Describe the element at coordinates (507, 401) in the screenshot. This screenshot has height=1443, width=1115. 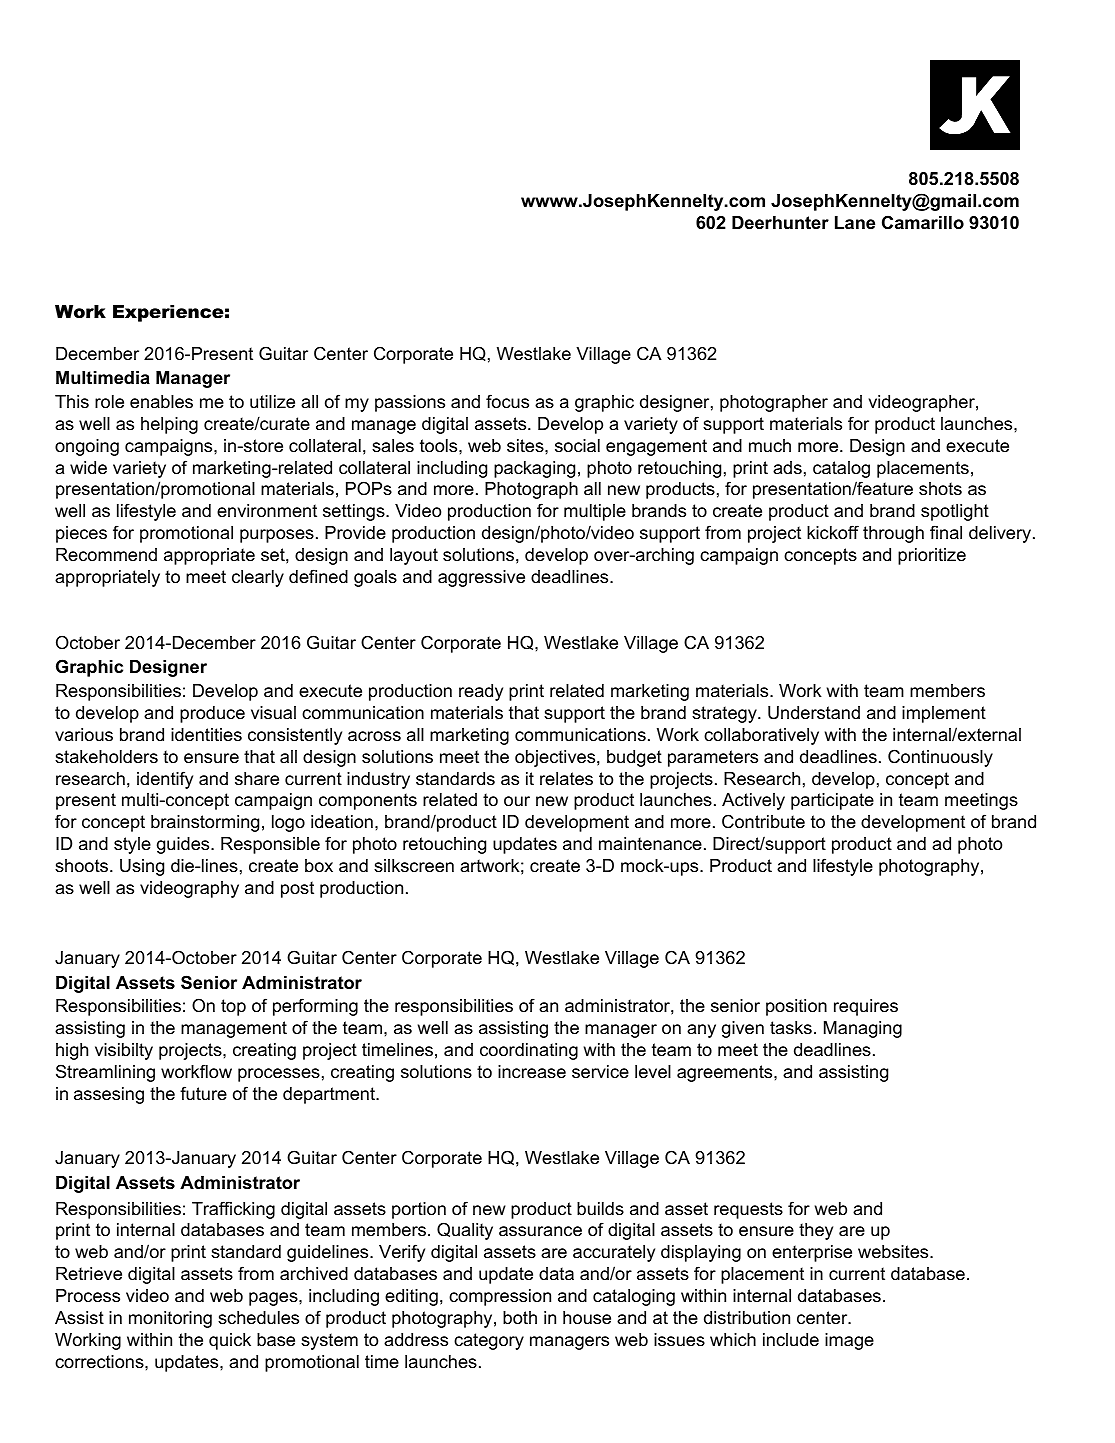
I see `focus` at that location.
